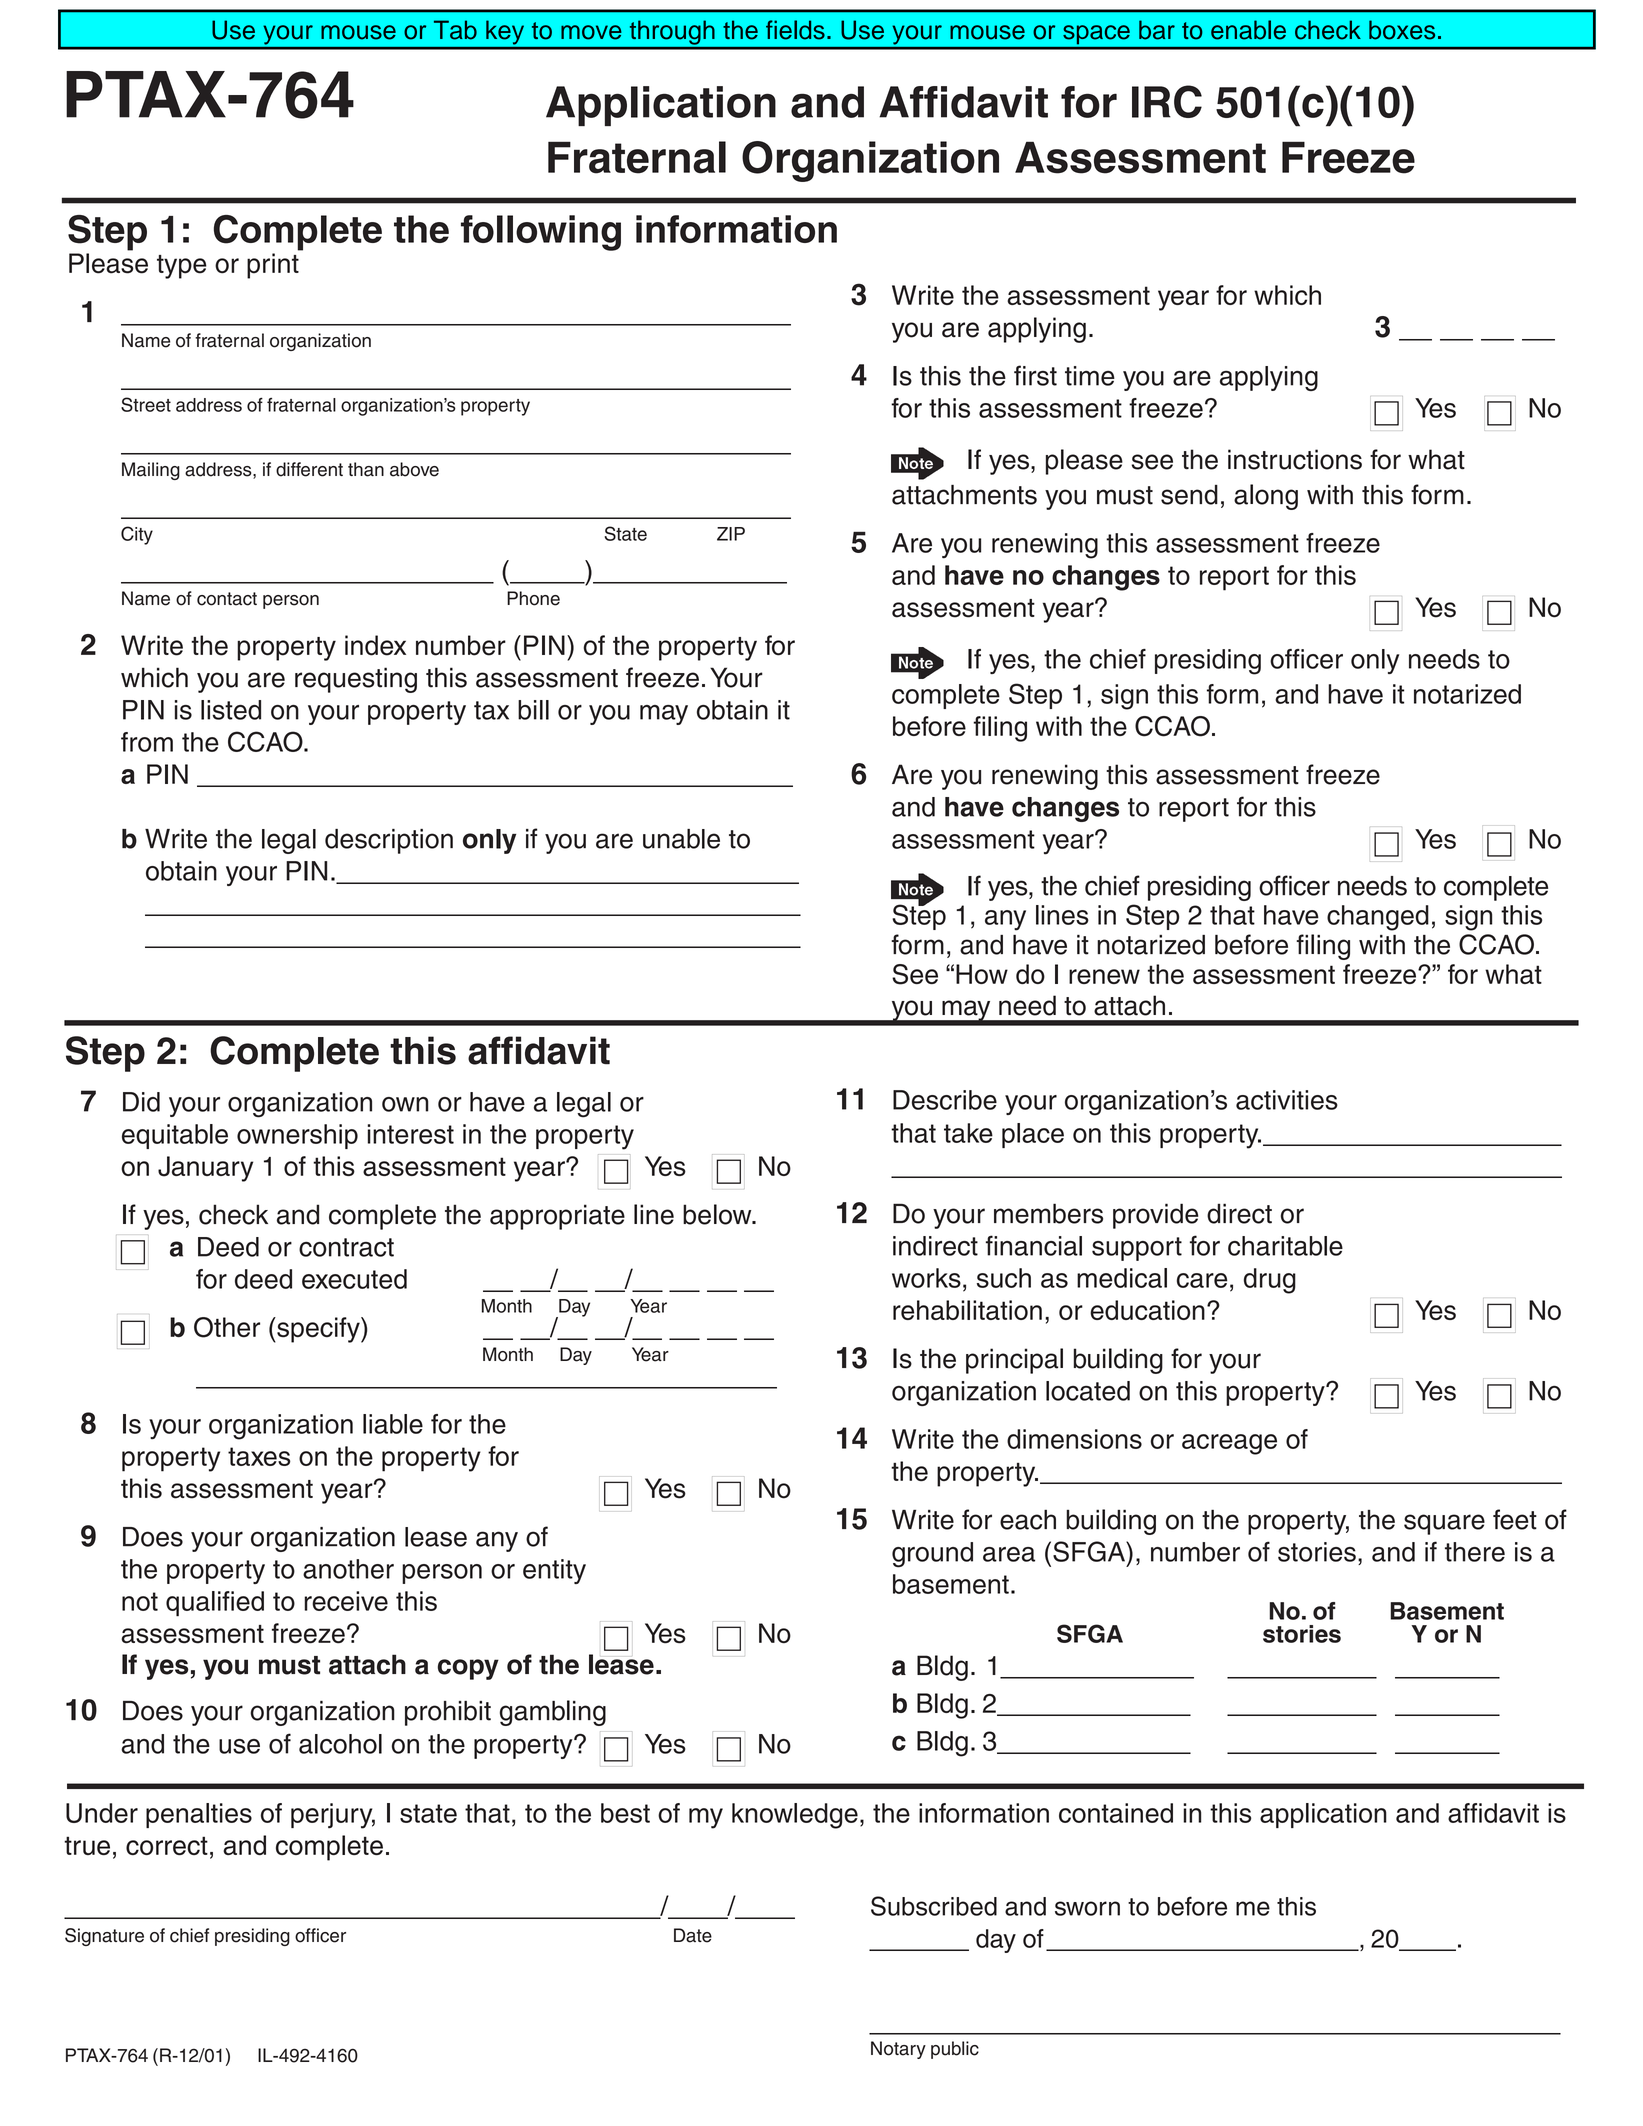 The image size is (1643, 2126). Describe the element at coordinates (945, 1100) in the screenshot. I see `Describe` at that location.
